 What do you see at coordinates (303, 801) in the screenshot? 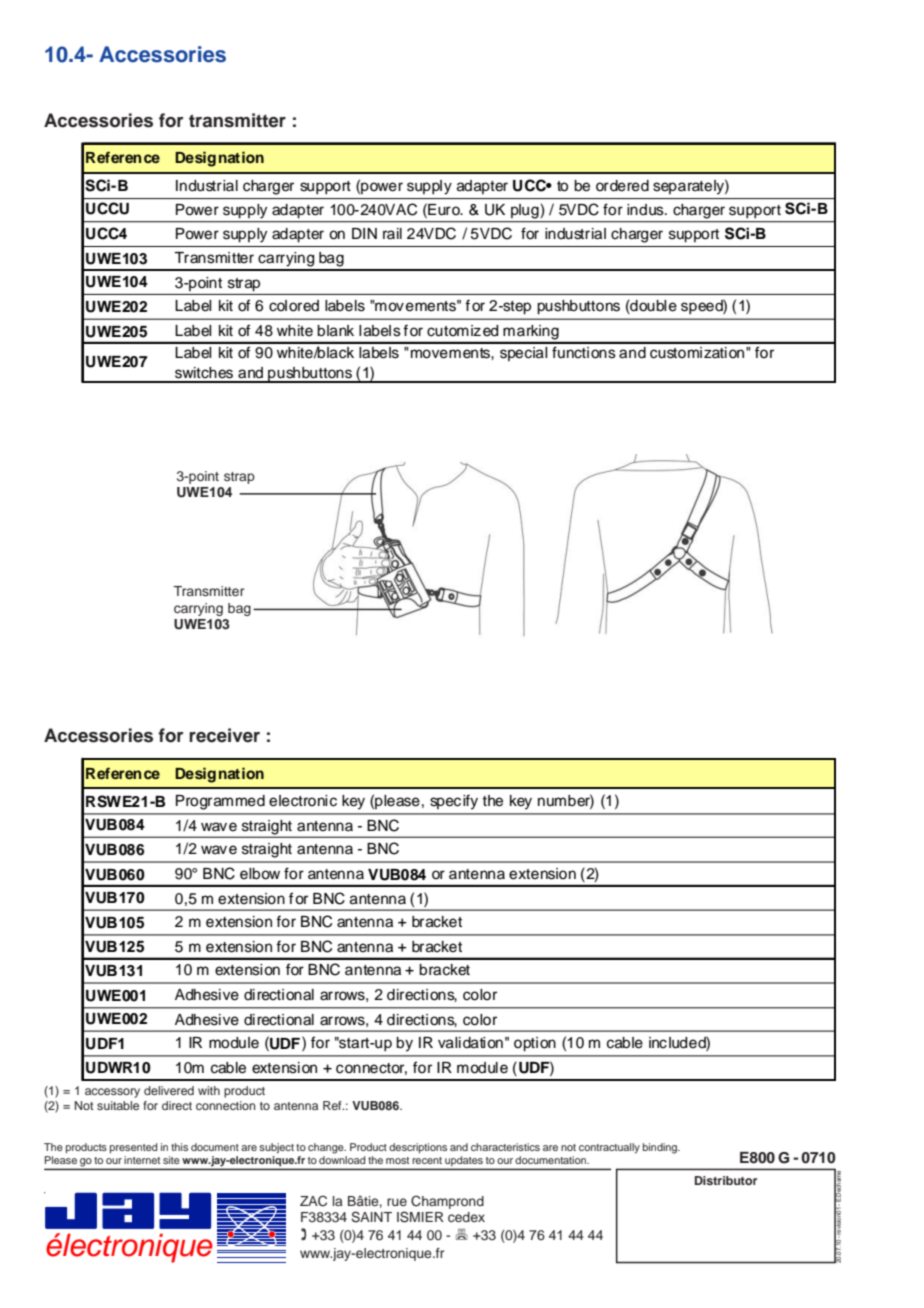
I see `electronic` at bounding box center [303, 801].
